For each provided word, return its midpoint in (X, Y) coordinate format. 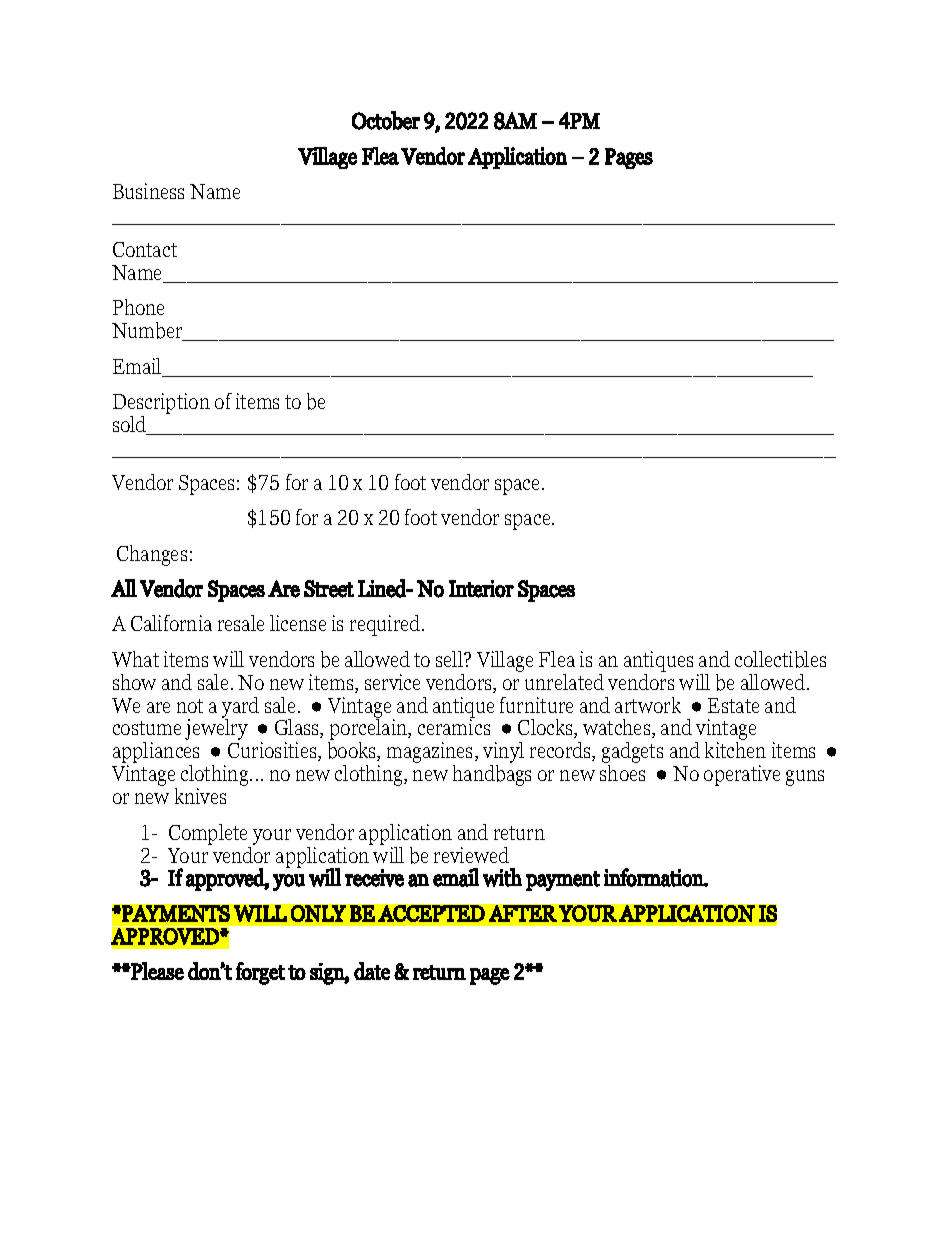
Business (148, 191)
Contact (145, 249)
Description (161, 405)
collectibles (780, 659)
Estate (733, 705)
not (190, 706)
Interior (481, 589)
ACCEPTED (431, 913)
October (386, 120)
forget (260, 973)
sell (451, 659)
